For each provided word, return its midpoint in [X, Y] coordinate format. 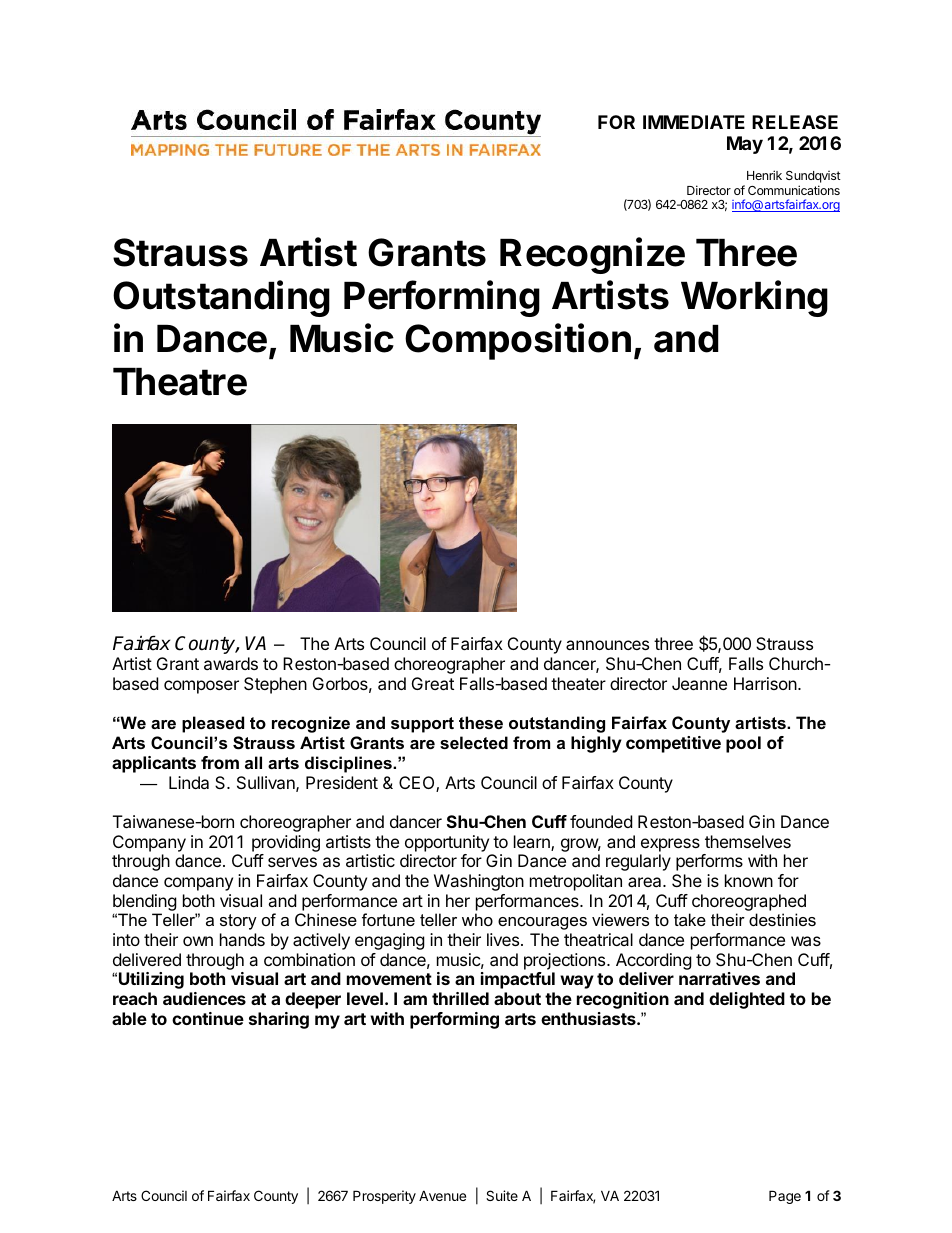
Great [433, 683]
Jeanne [699, 683]
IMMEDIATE [694, 122]
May [745, 145]
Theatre [180, 382]
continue [208, 1018]
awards [231, 663]
